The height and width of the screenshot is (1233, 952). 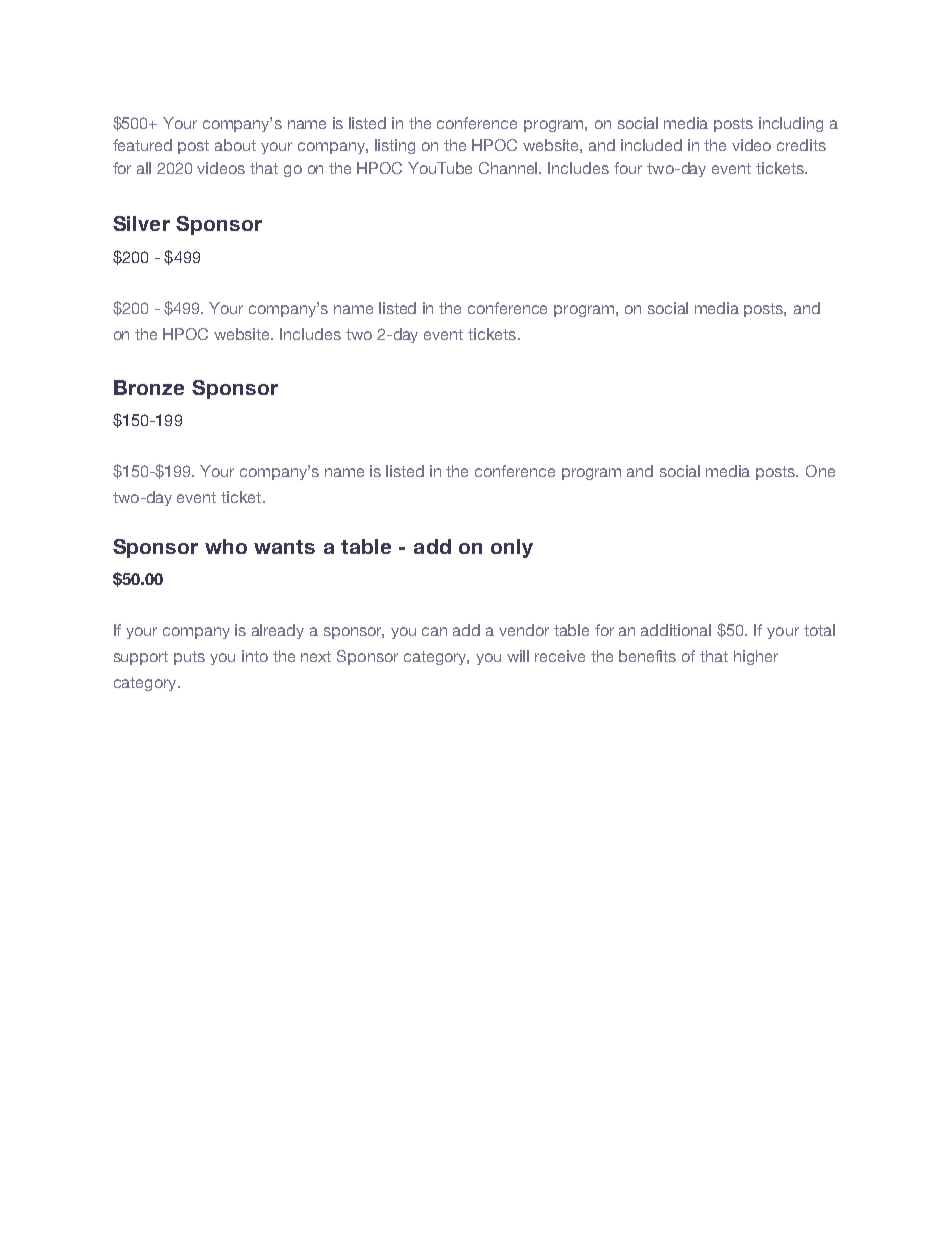 I want to click on Silver, so click(x=141, y=223).
